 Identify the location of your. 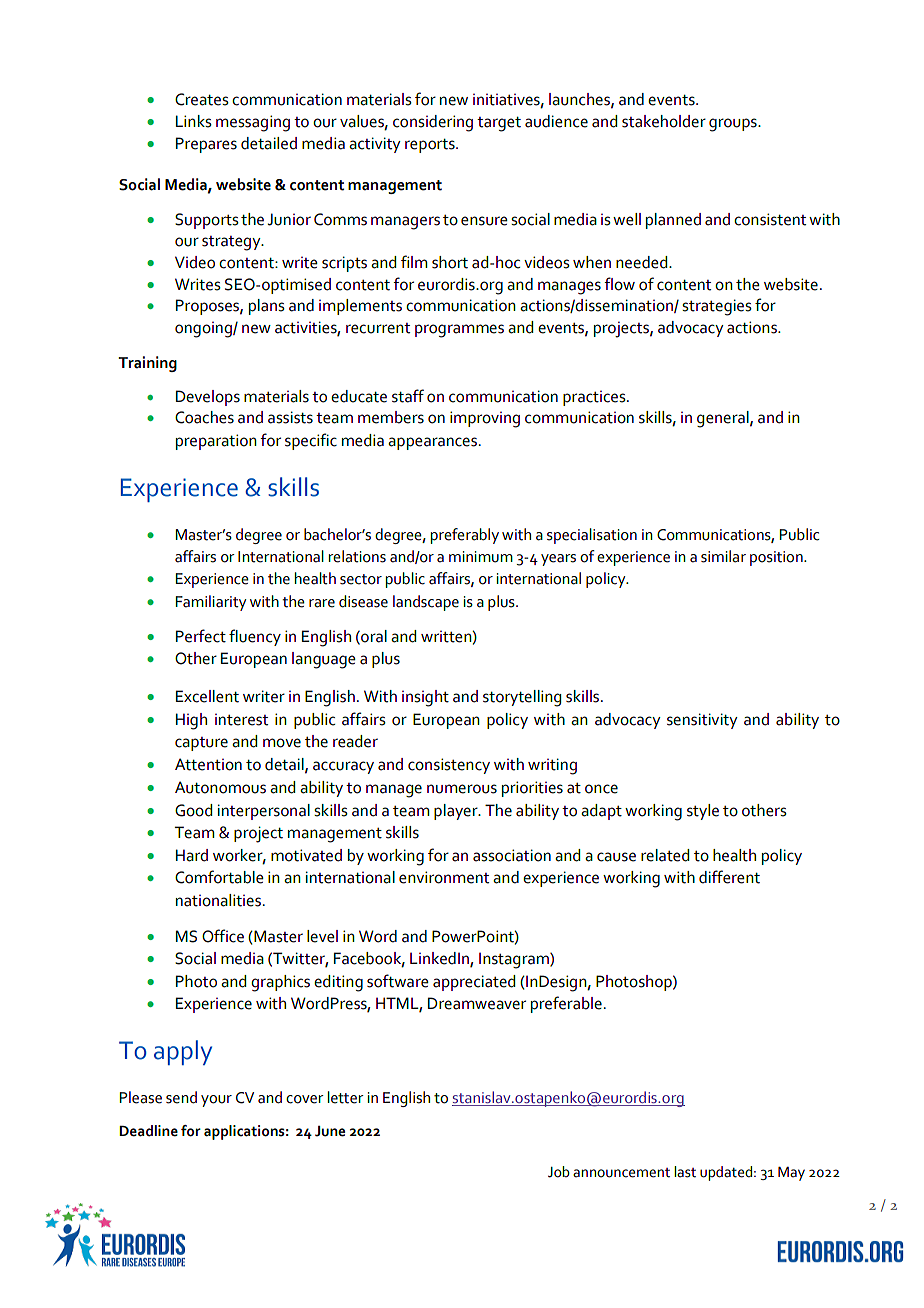
(216, 1101).
